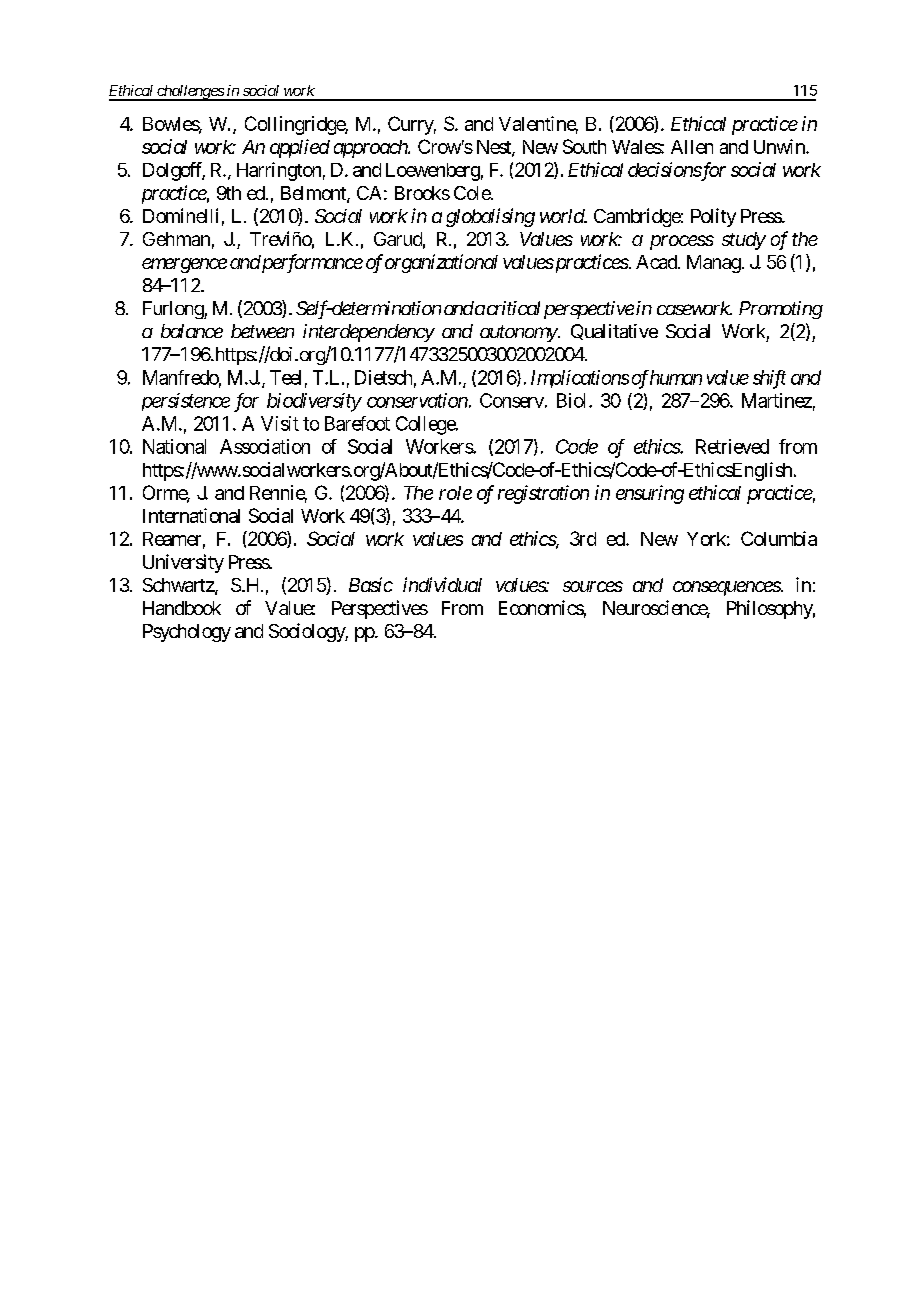 This image has height=1307, width=924. I want to click on Unwin, so click(780, 146).
